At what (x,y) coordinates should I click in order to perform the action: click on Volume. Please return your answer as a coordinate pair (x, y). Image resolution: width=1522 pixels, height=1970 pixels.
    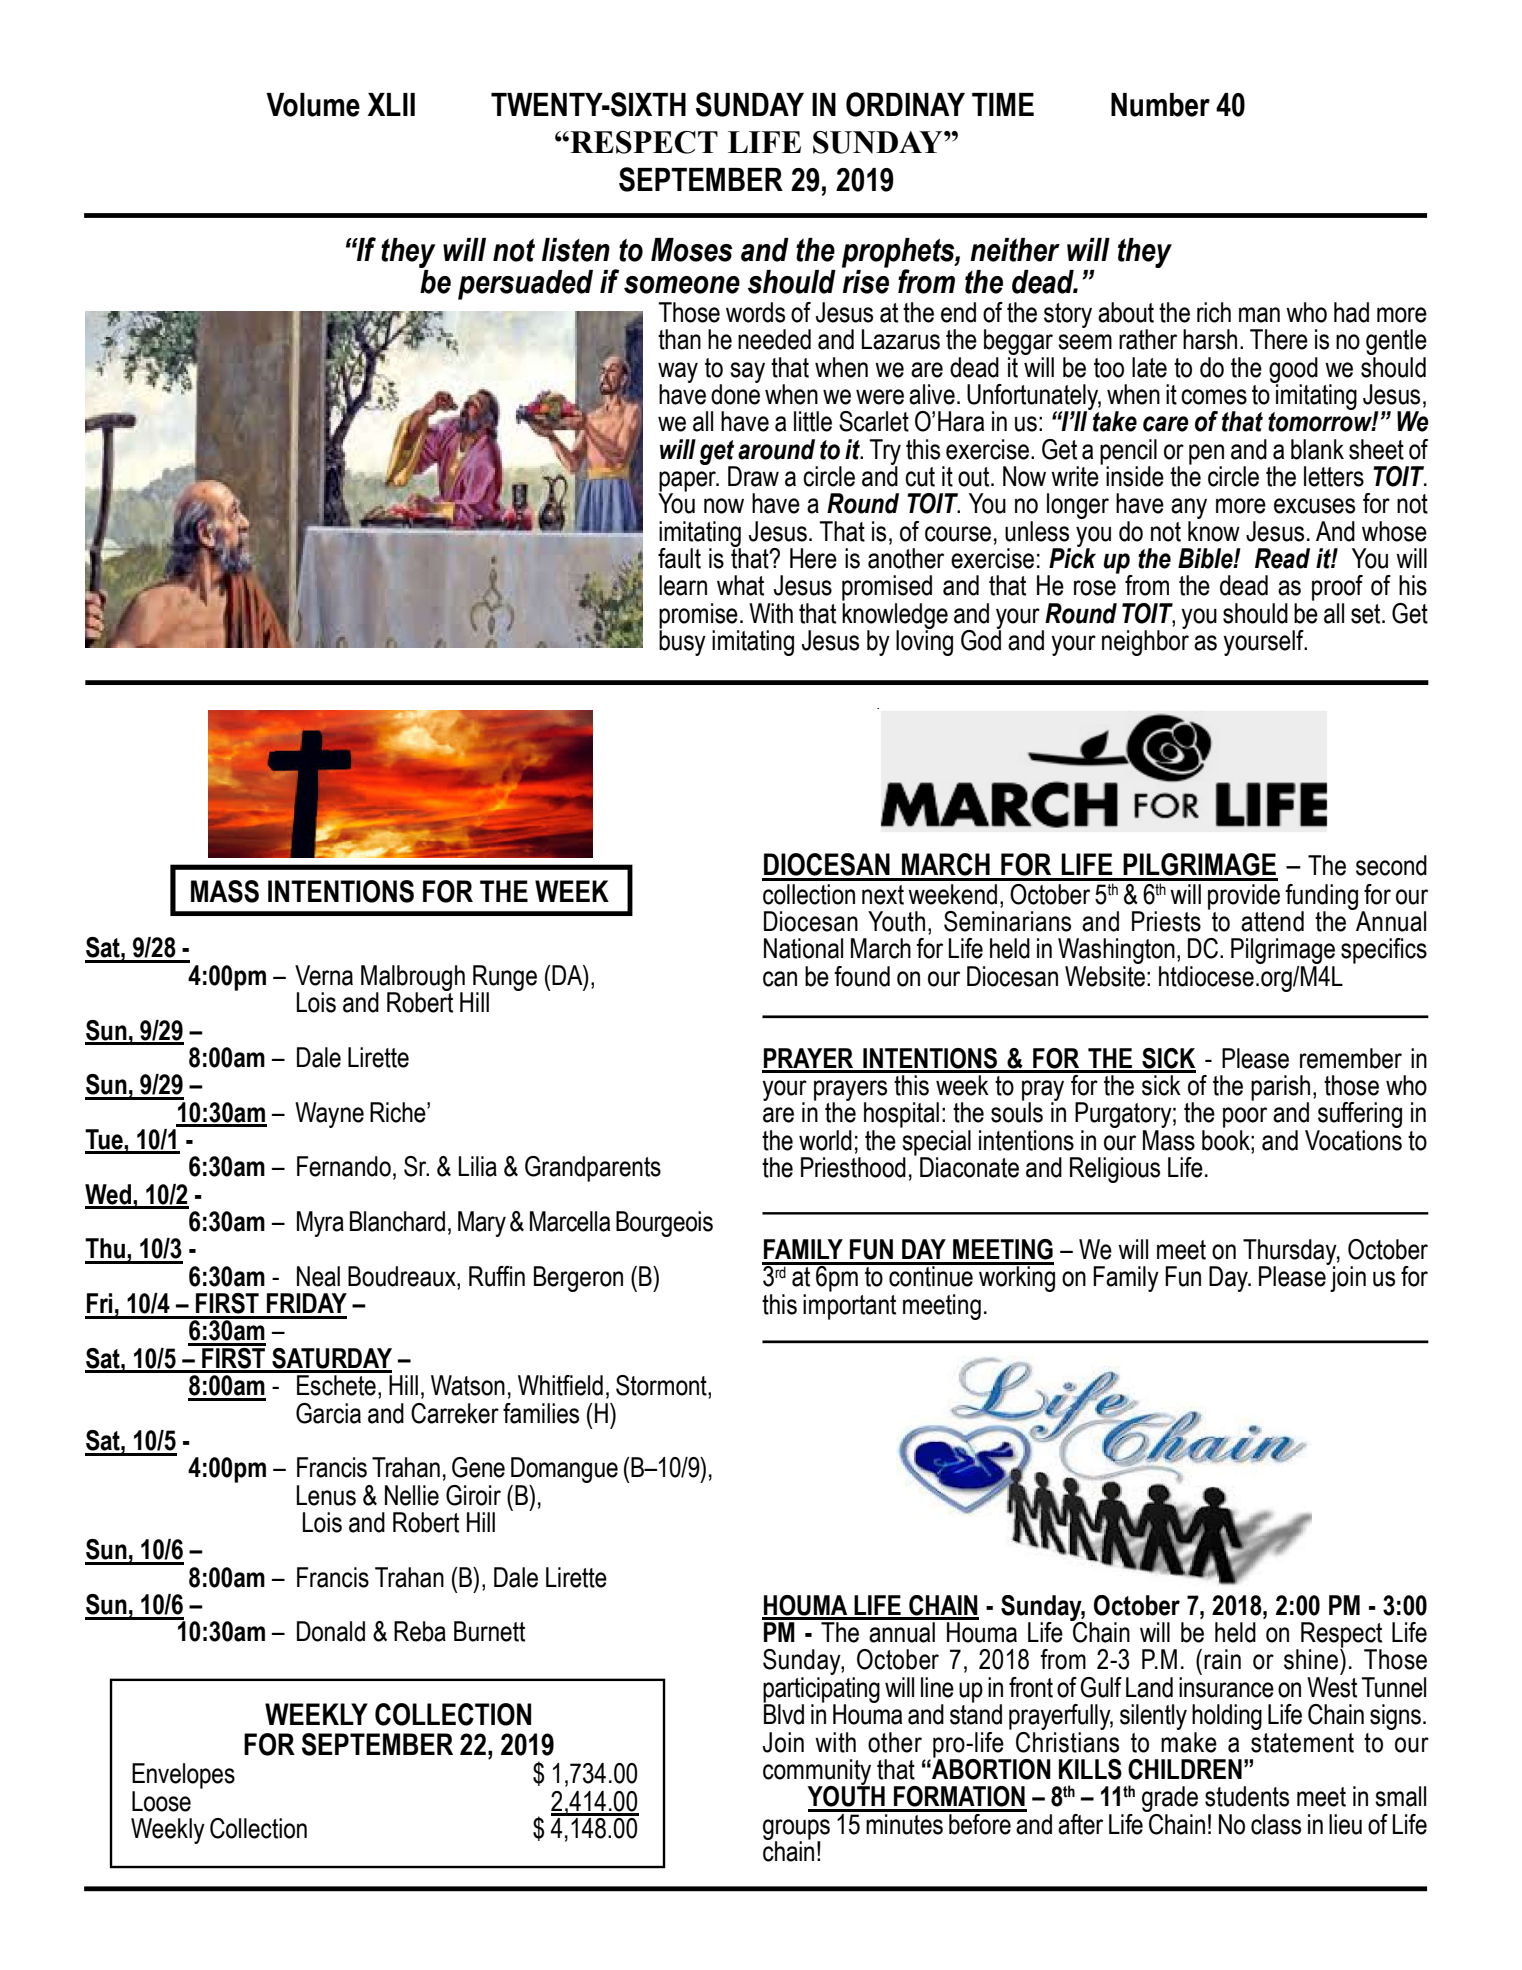
    Looking at the image, I should click on (313, 105).
